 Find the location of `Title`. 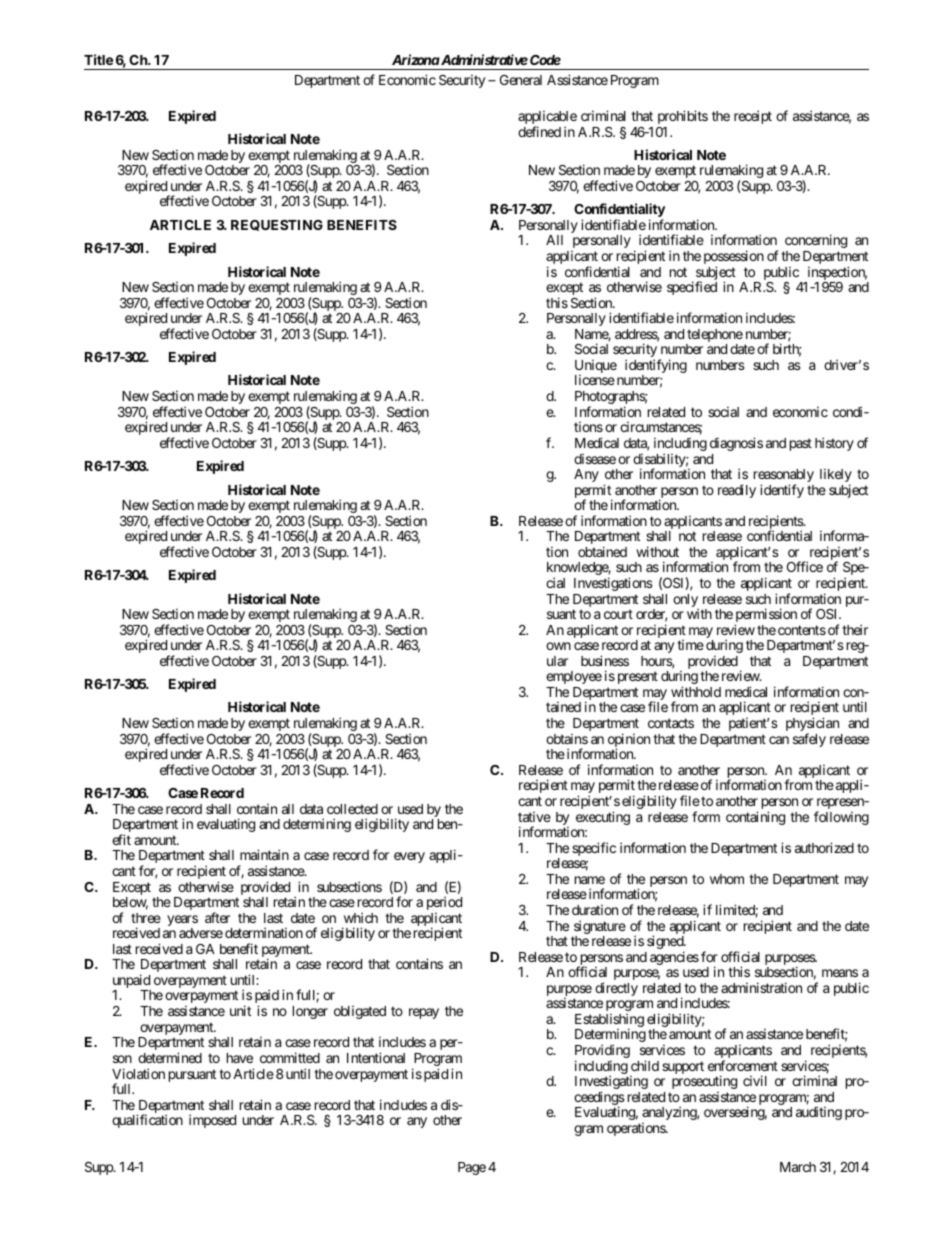

Title is located at coordinates (98, 59).
